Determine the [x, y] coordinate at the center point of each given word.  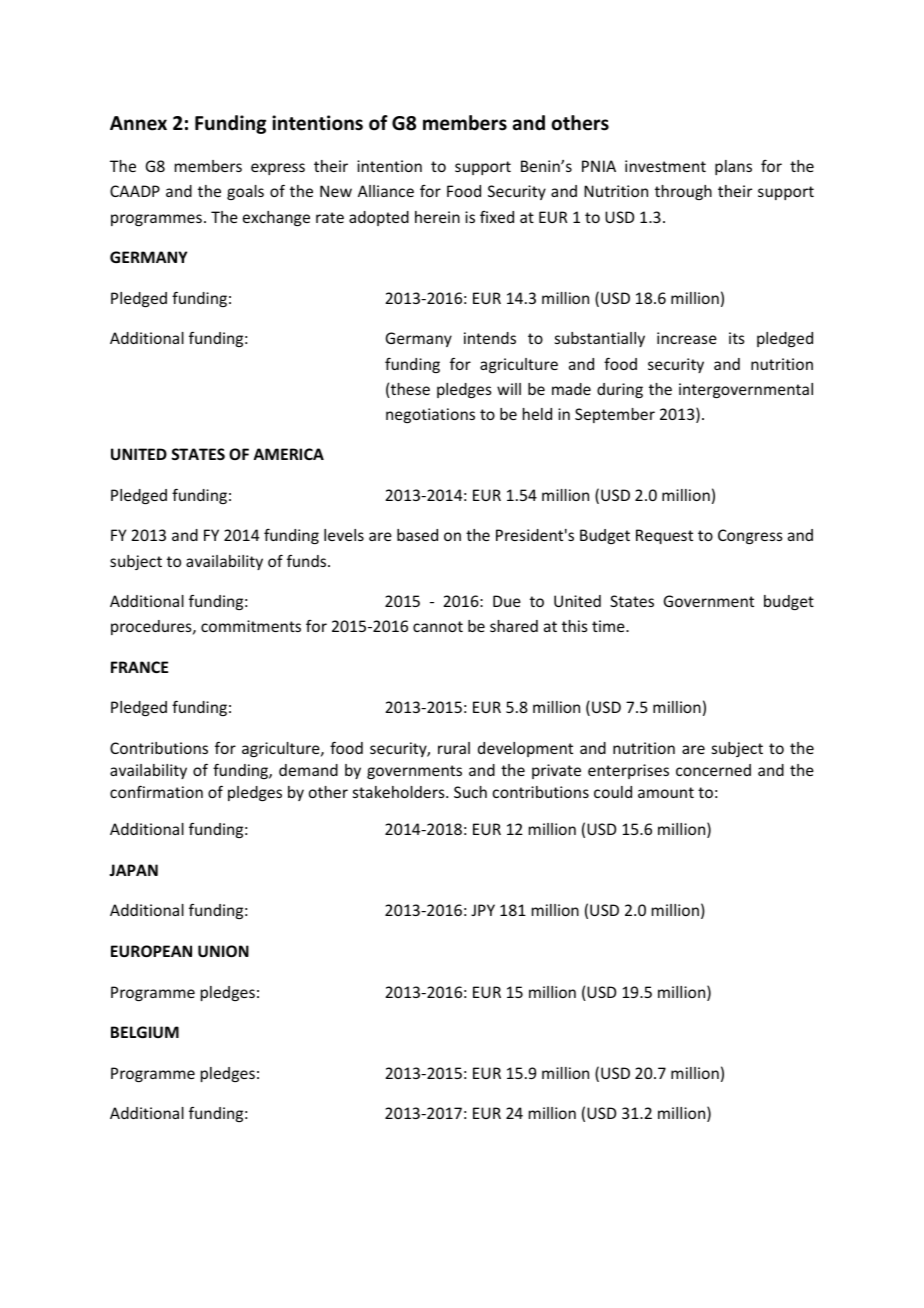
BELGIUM [145, 1032]
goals [245, 192]
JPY [483, 910]
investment [665, 166]
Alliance [386, 191]
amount [666, 792]
